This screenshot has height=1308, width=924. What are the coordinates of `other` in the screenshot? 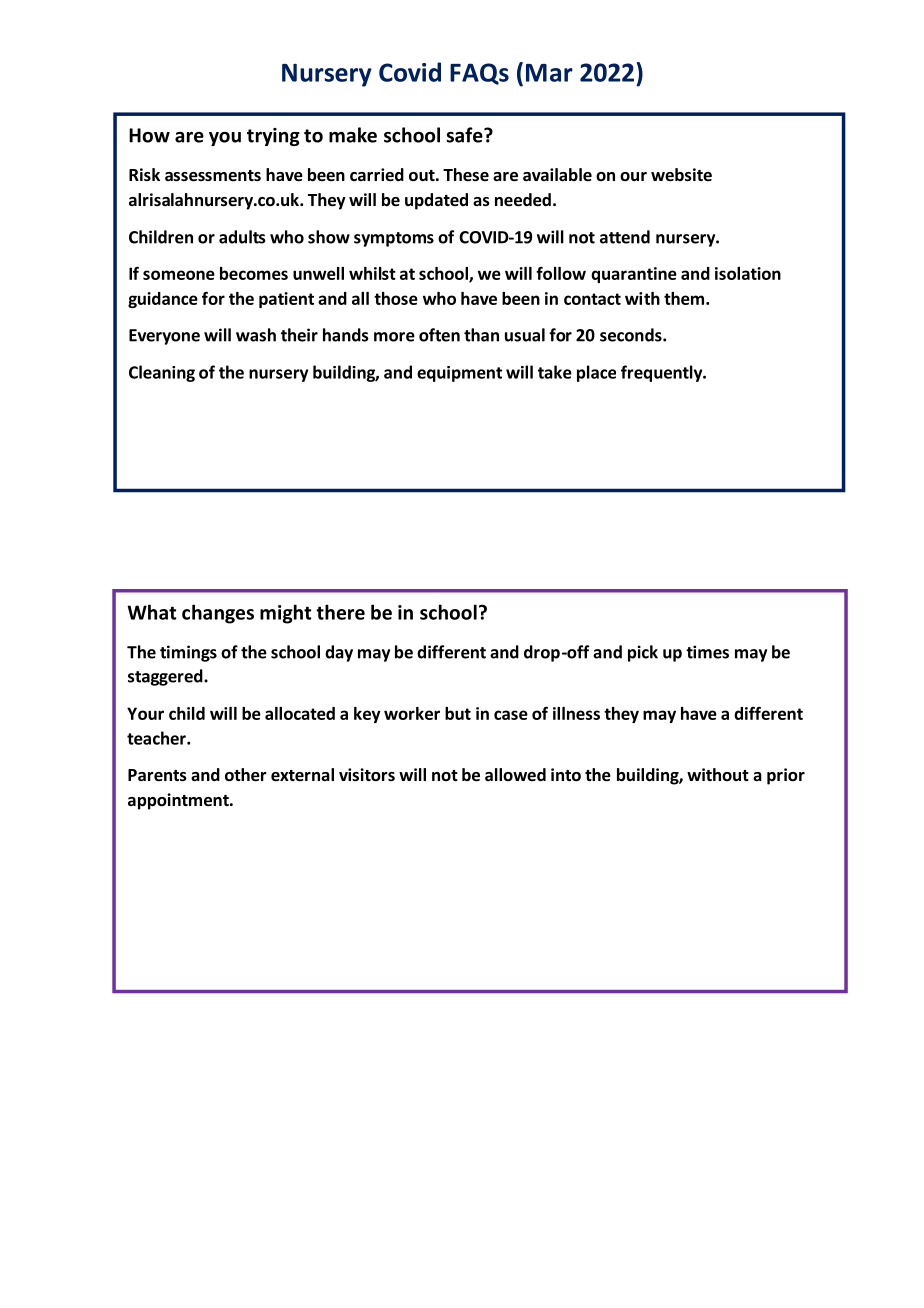 It's located at (246, 775).
